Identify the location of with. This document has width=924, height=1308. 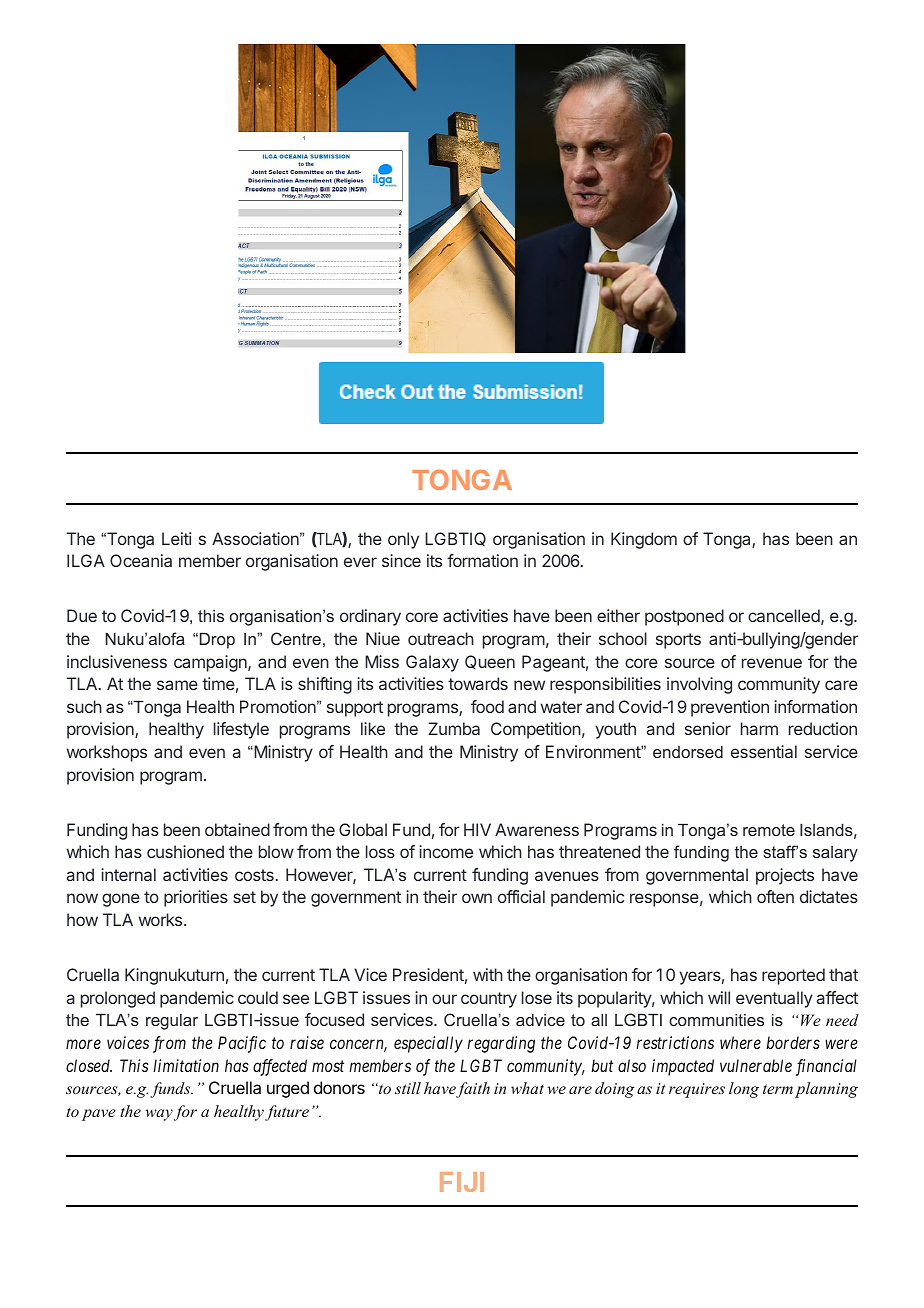
(488, 974).
